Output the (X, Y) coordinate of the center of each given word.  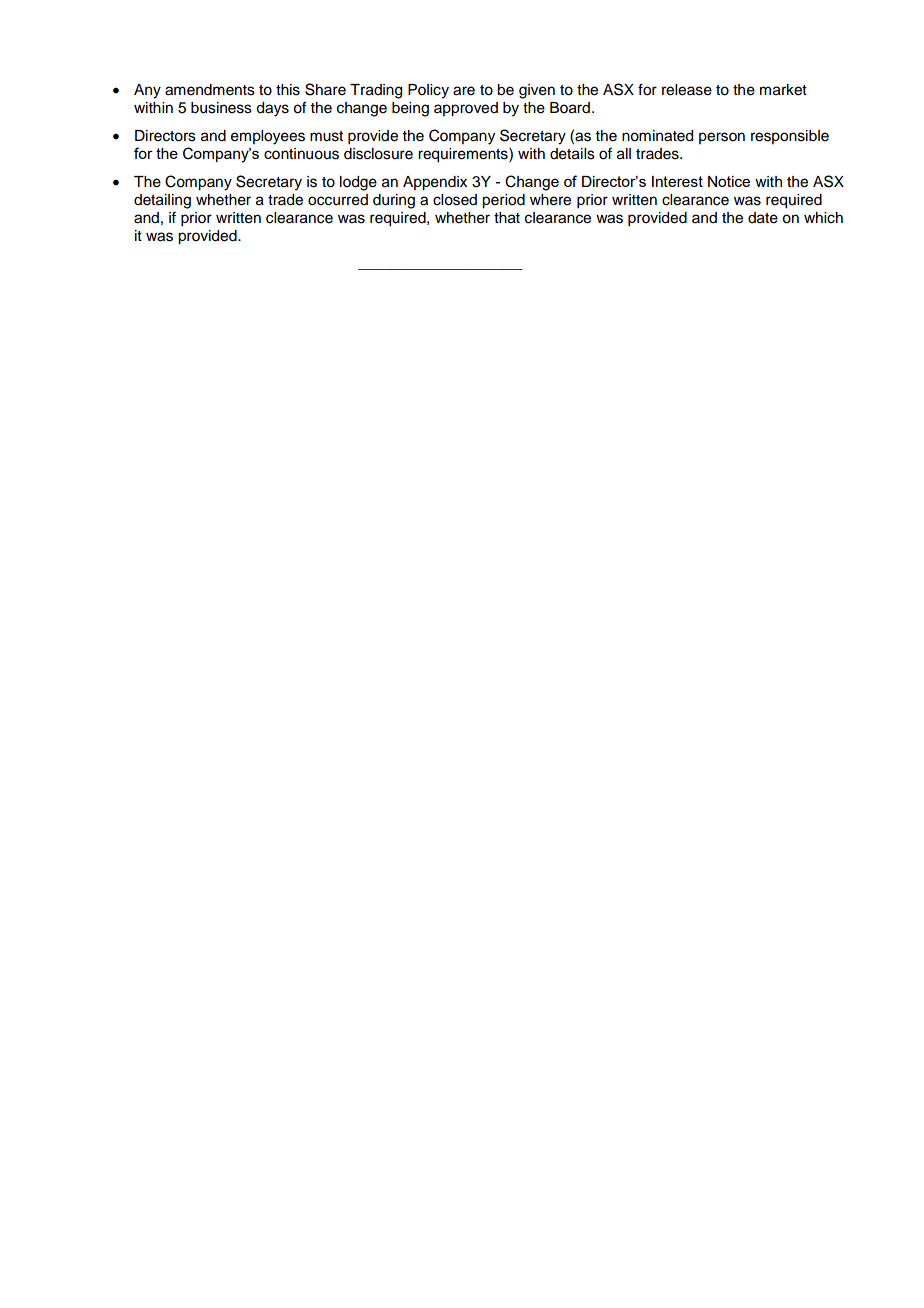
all (624, 154)
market (783, 90)
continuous (301, 154)
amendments (210, 90)
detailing (162, 201)
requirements (464, 155)
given (537, 91)
